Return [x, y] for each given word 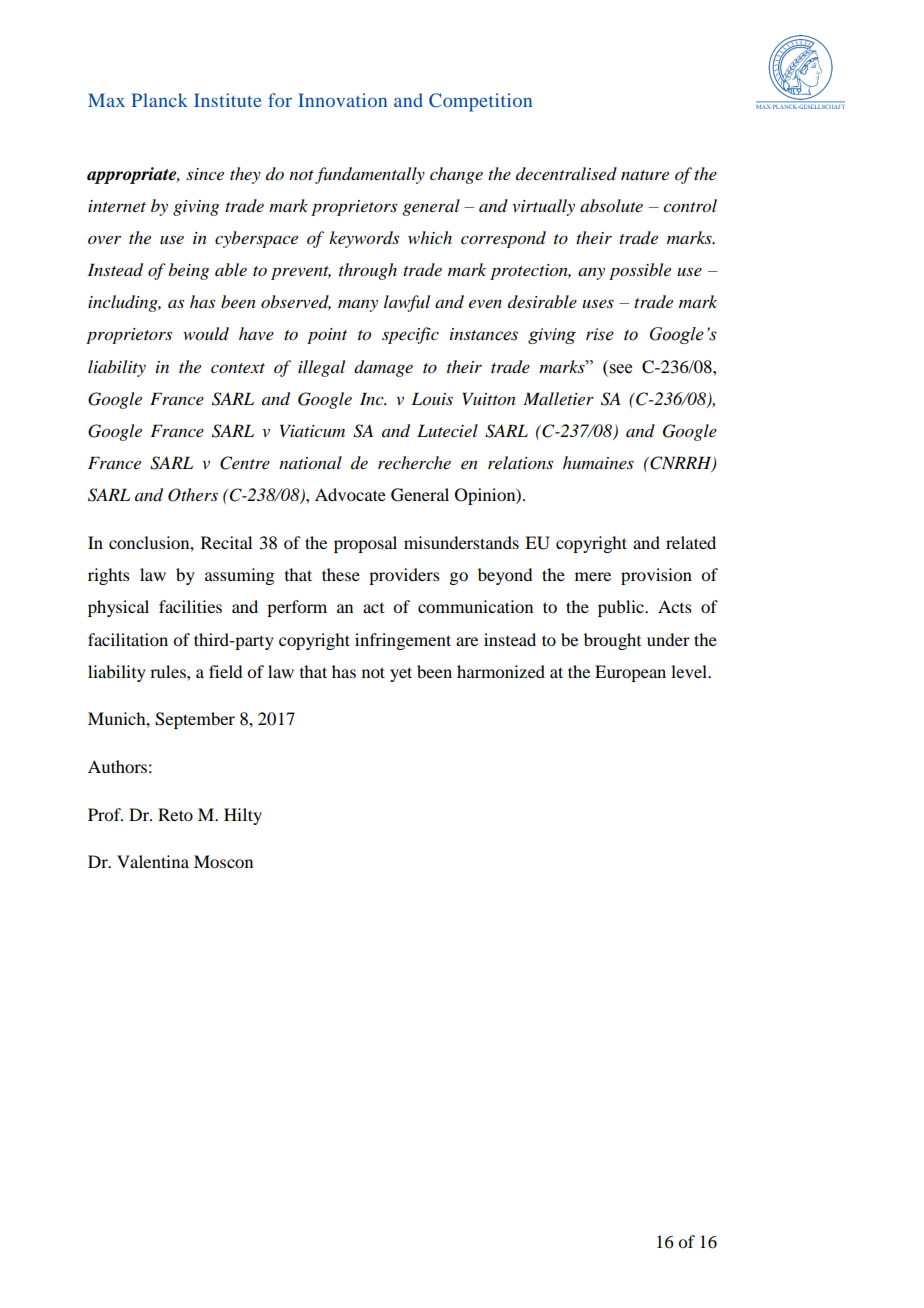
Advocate [350, 494]
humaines [598, 462]
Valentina [153, 861]
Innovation [342, 100]
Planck [159, 100]
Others [193, 495]
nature [645, 175]
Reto [175, 814]
